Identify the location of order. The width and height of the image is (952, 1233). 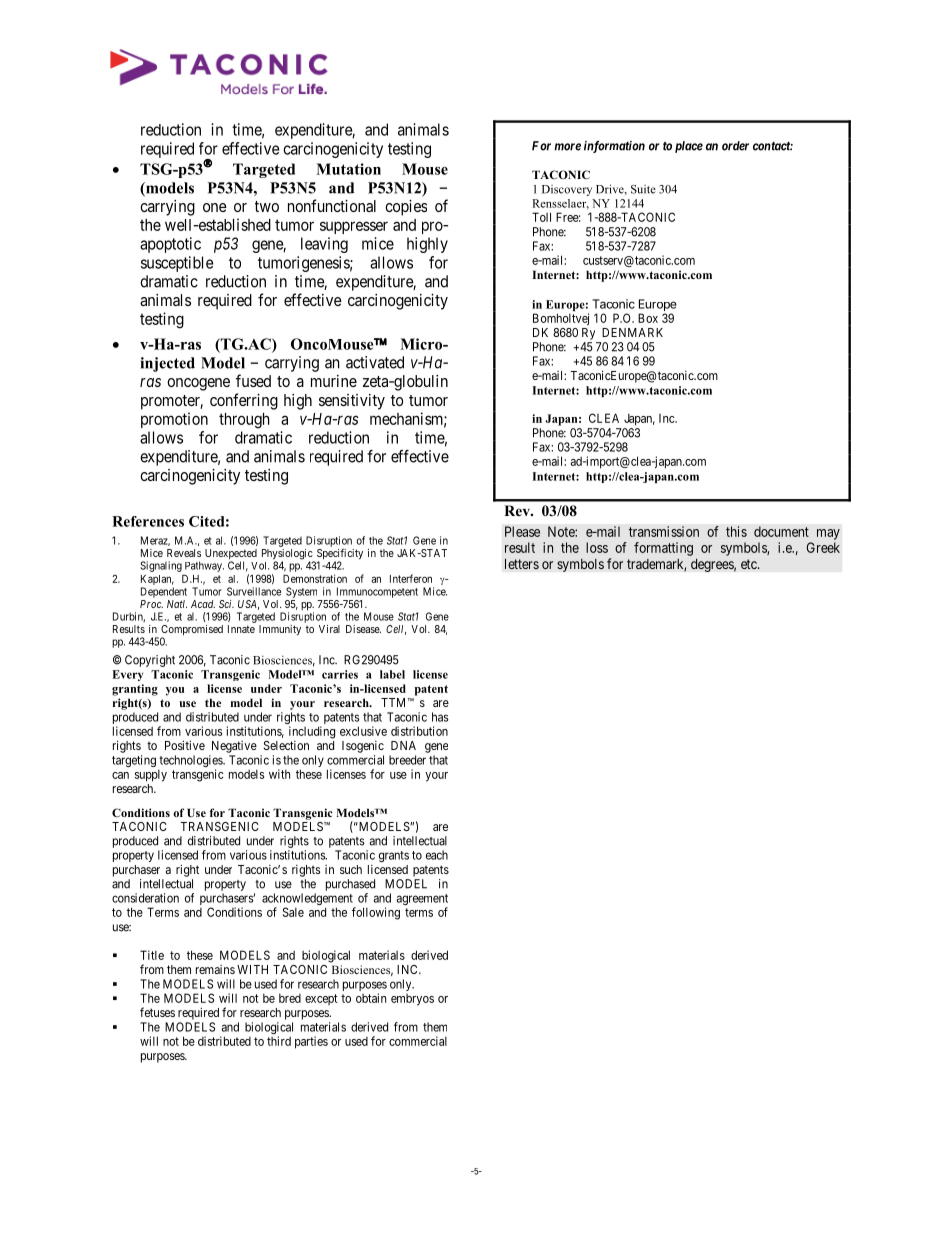
(735, 146).
